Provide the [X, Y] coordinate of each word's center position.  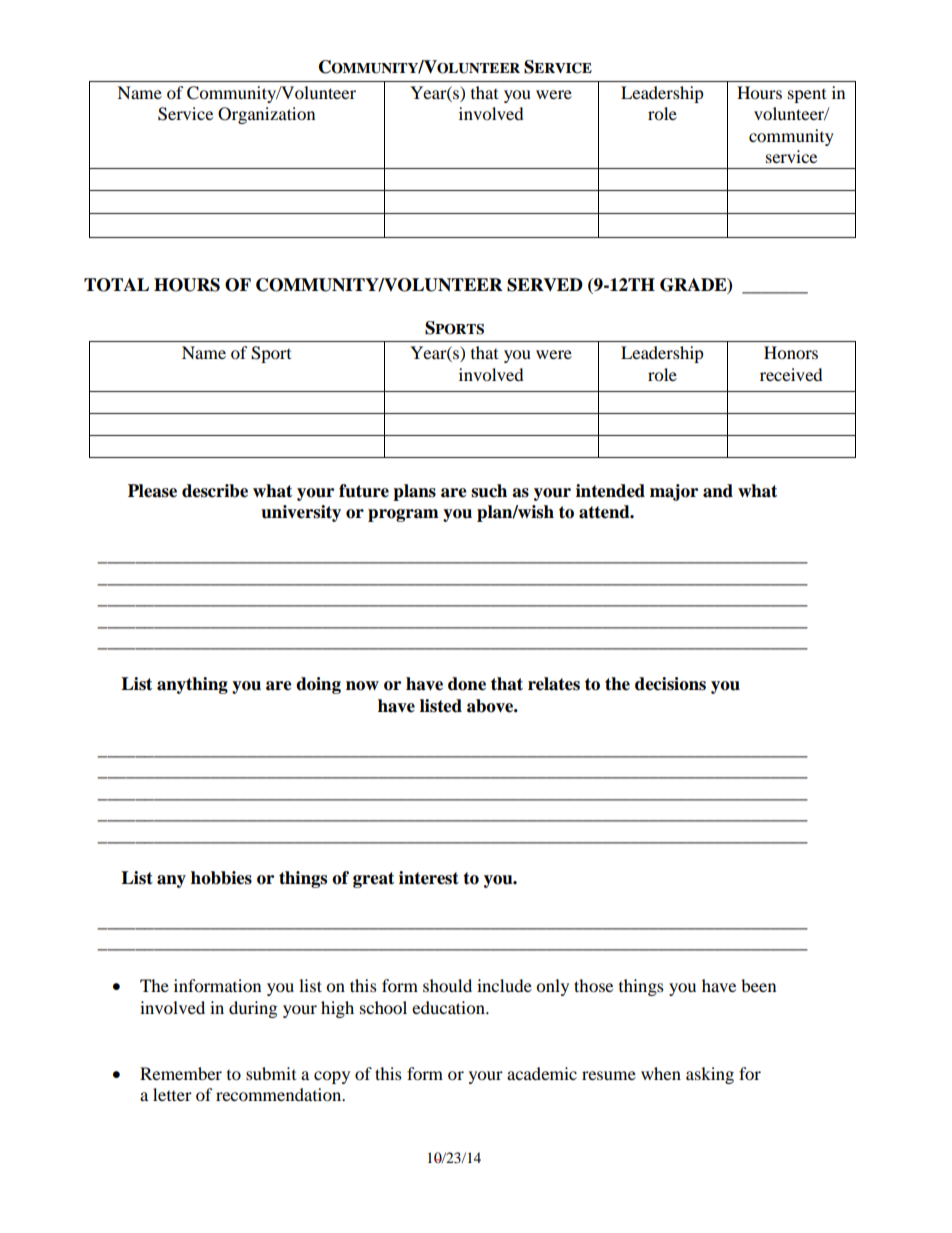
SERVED [545, 285]
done [467, 684]
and [718, 491]
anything [192, 685]
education [449, 1007]
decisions [670, 684]
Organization [266, 115]
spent [807, 96]
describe [215, 491]
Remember [181, 1073]
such [489, 491]
